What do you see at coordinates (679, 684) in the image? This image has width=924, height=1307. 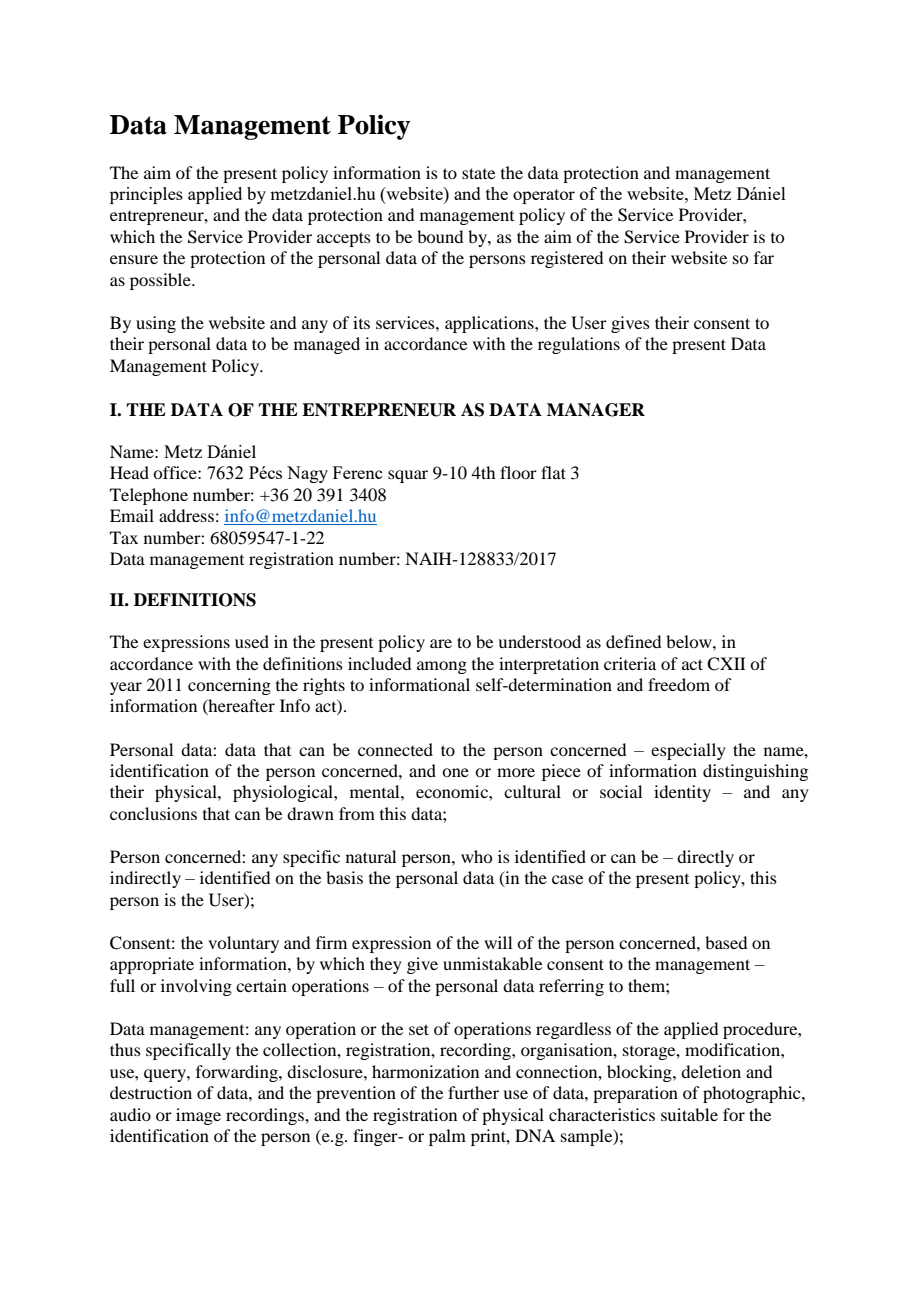 I see `freedom` at bounding box center [679, 684].
